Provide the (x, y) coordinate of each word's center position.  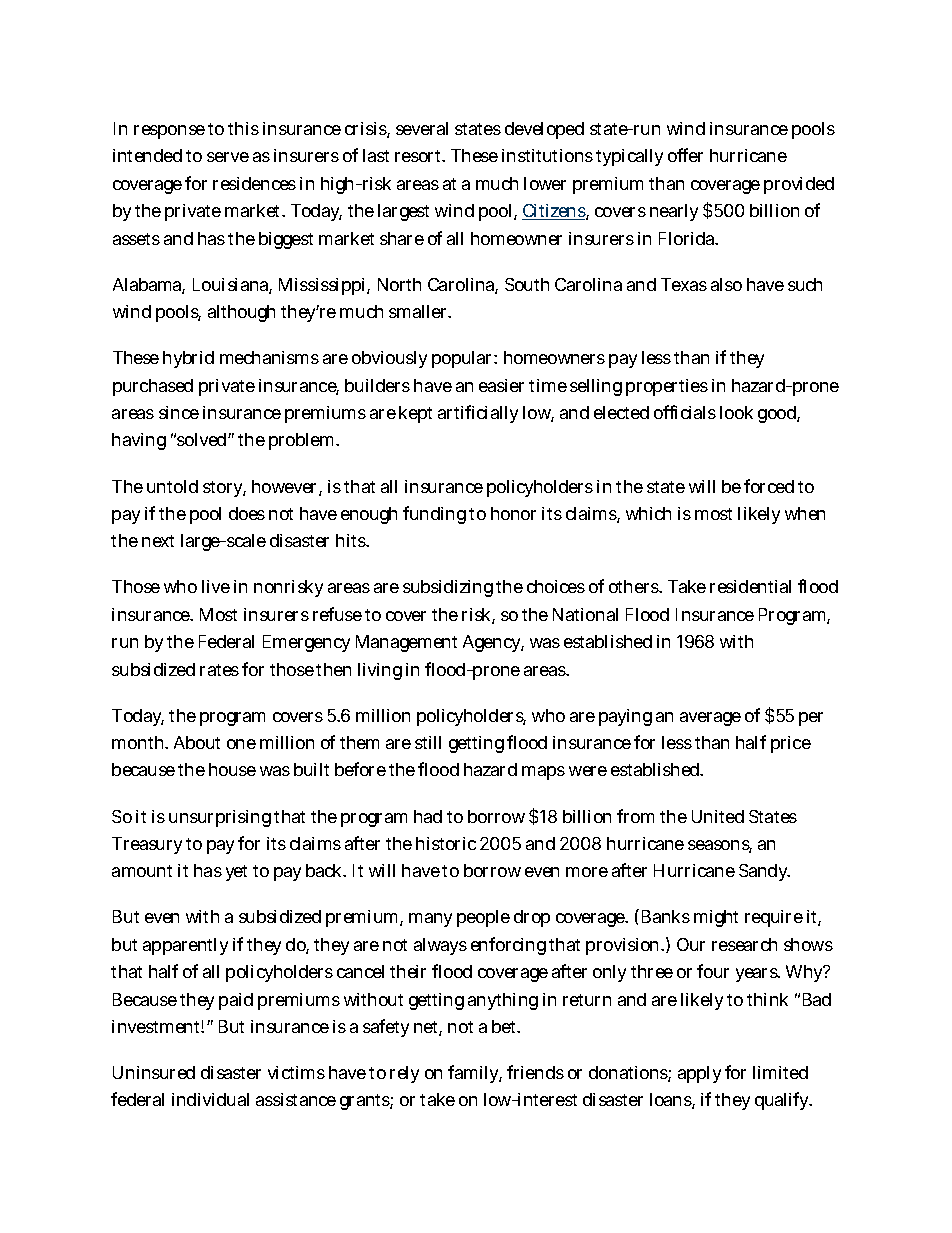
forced (769, 486)
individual (210, 1099)
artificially (478, 414)
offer (685, 155)
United (718, 816)
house (232, 769)
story (224, 489)
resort (420, 156)
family (475, 1074)
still (428, 742)
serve (228, 157)
